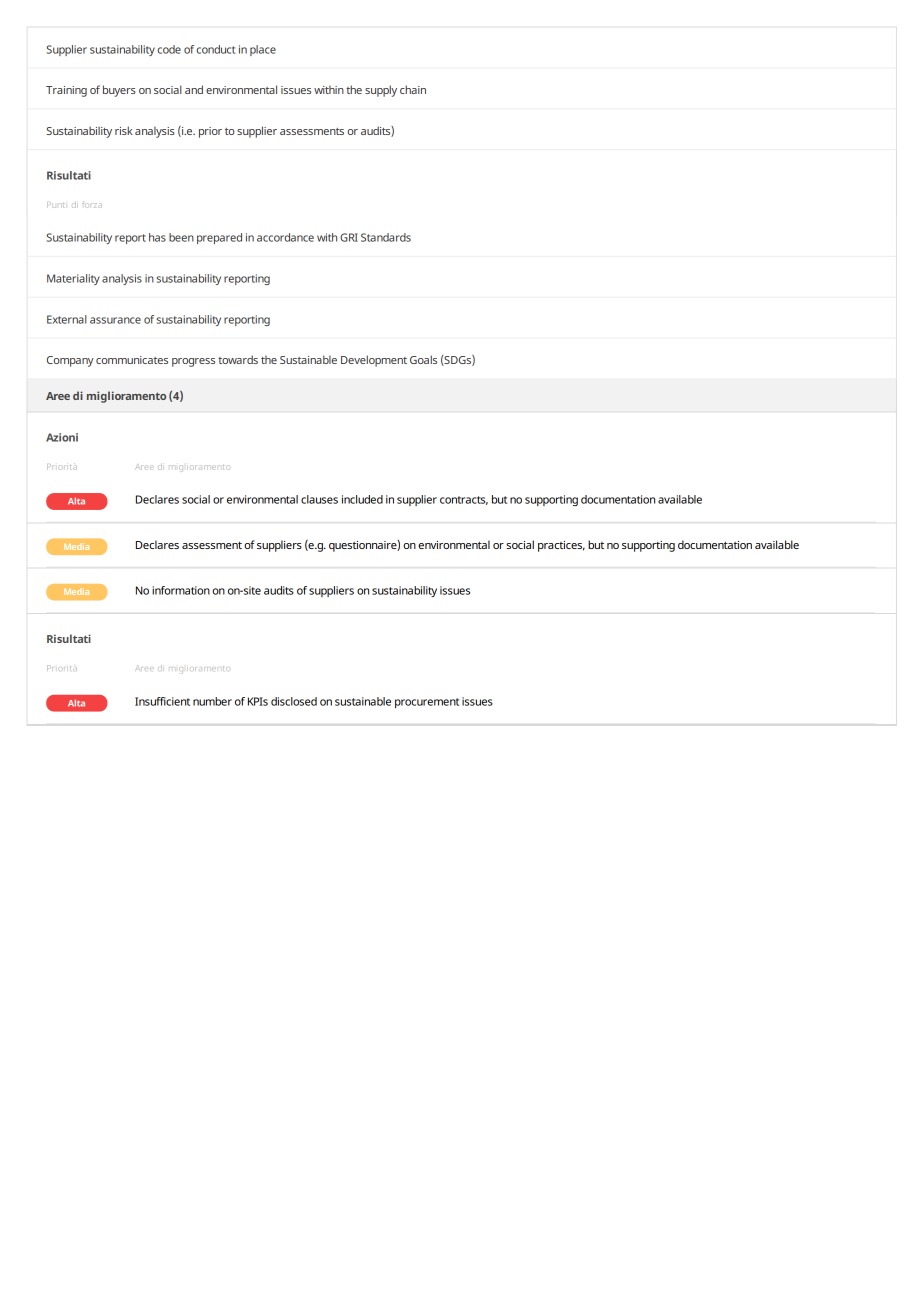 This document has height=1308, width=924. I want to click on disclosed, so click(294, 701).
